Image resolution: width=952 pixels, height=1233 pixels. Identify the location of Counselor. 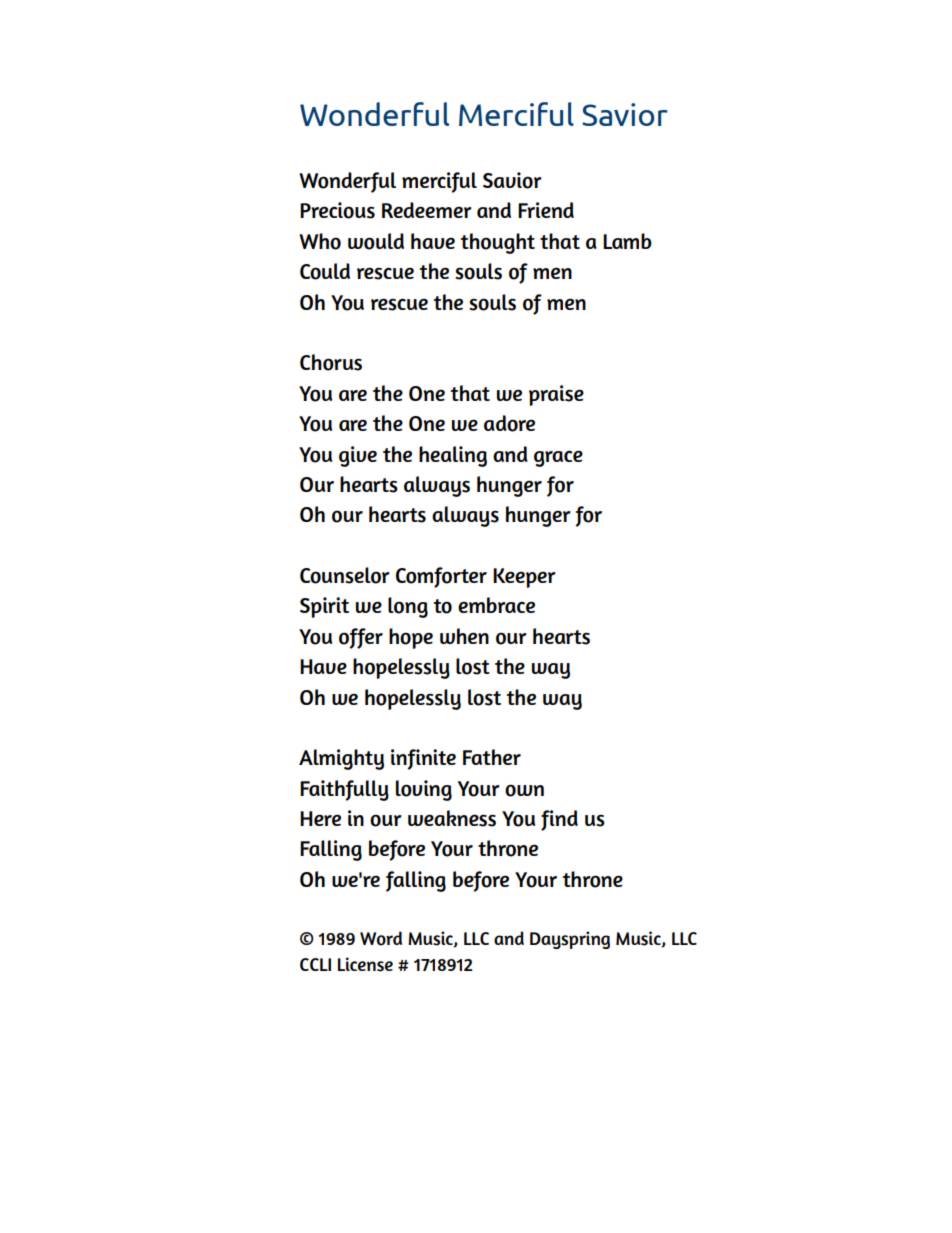
(345, 575).
